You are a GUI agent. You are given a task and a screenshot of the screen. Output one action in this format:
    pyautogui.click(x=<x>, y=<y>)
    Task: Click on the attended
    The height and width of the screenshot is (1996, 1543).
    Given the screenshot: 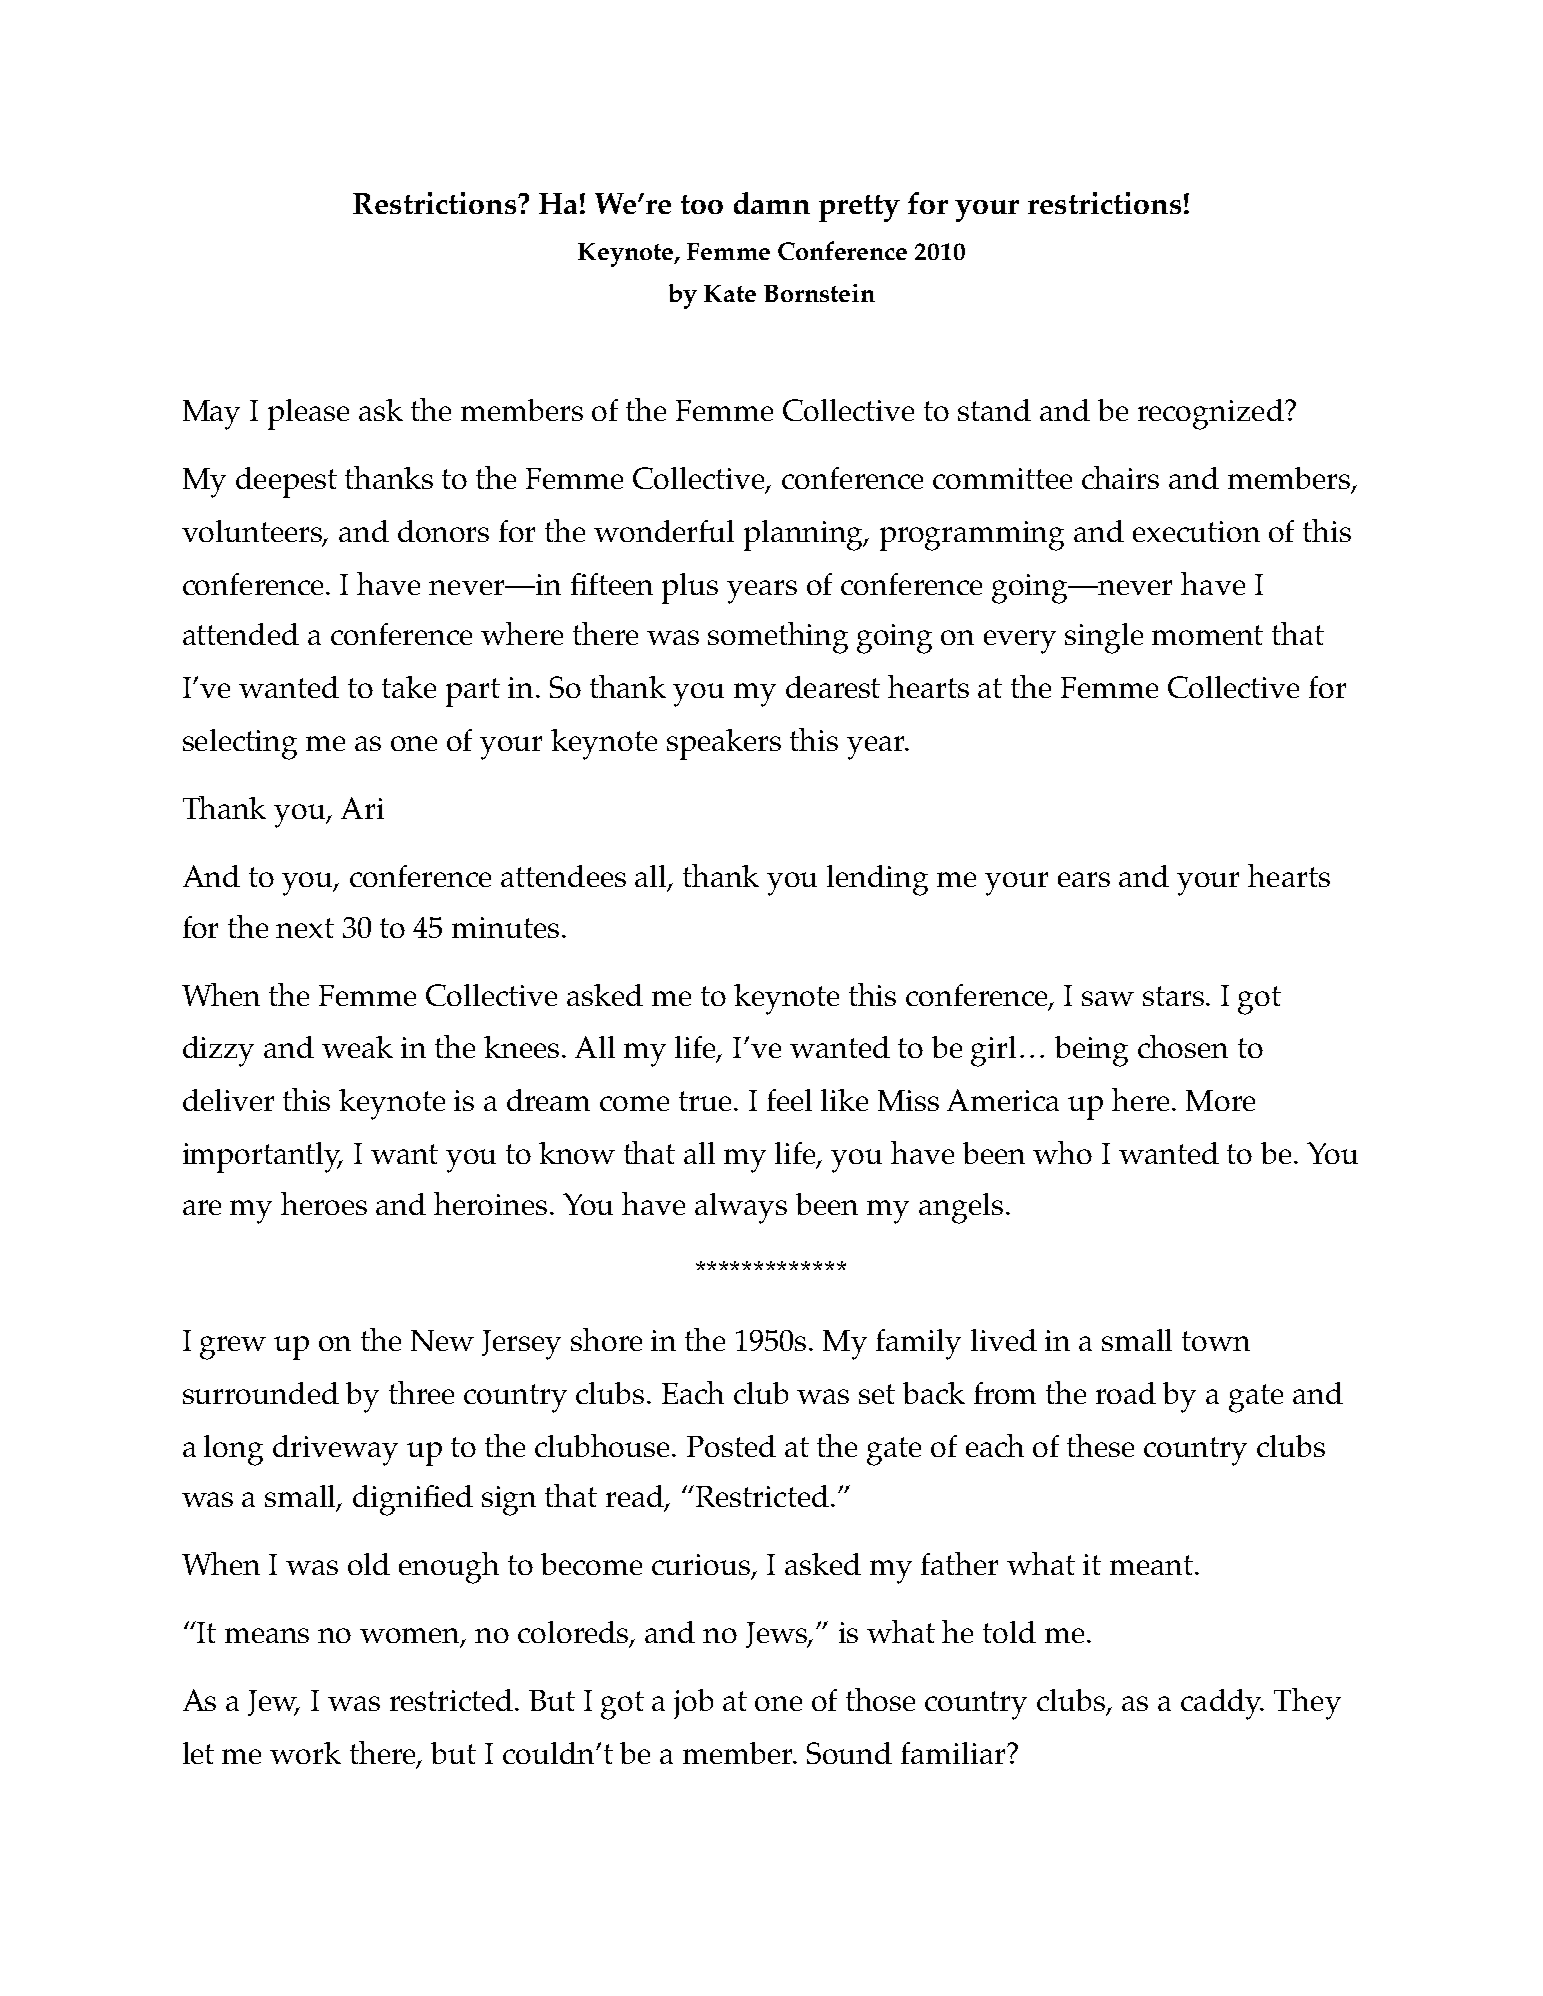 What is the action you would take?
    pyautogui.click(x=241, y=634)
